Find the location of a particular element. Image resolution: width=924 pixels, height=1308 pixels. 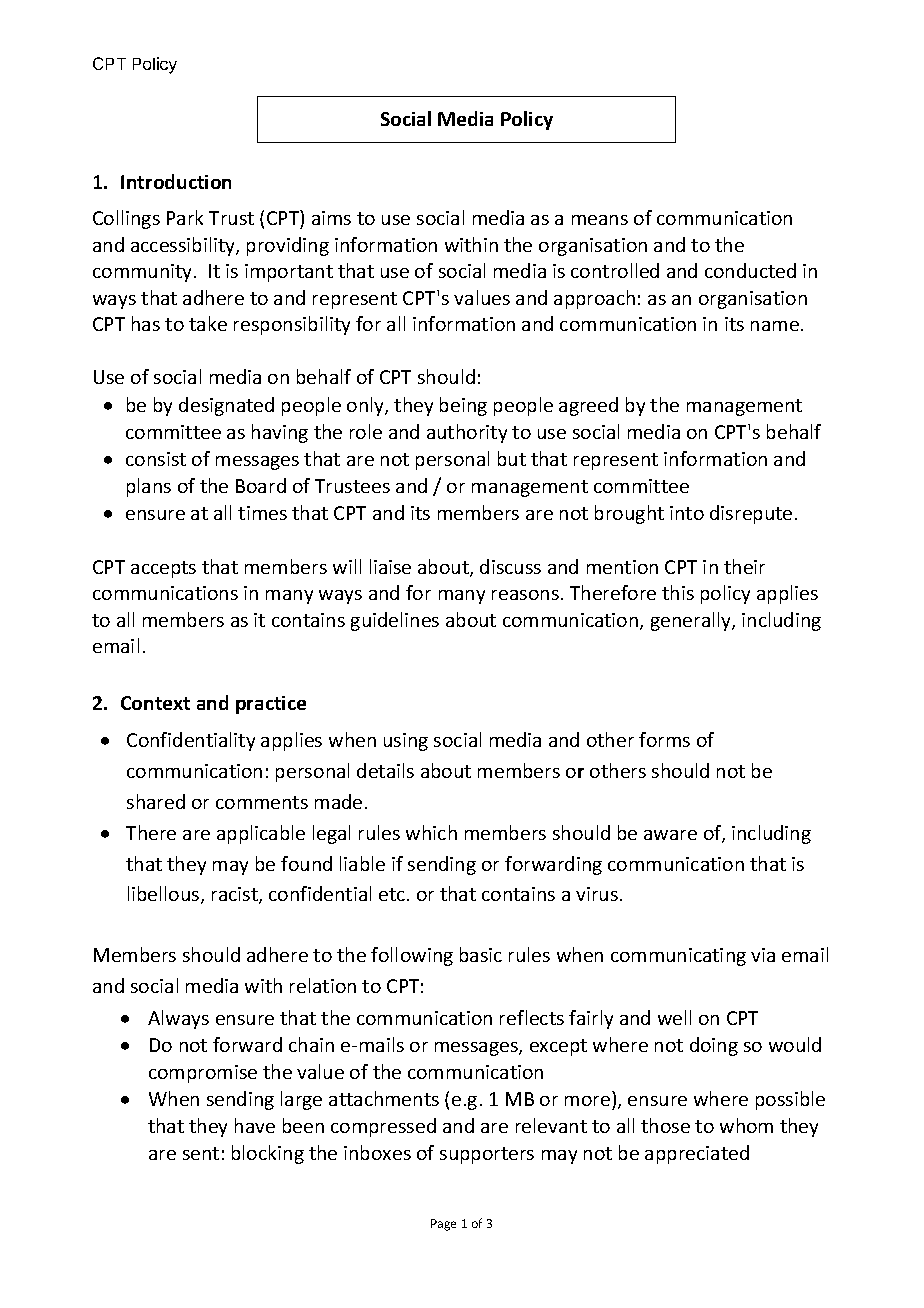

conducted is located at coordinates (750, 270).
